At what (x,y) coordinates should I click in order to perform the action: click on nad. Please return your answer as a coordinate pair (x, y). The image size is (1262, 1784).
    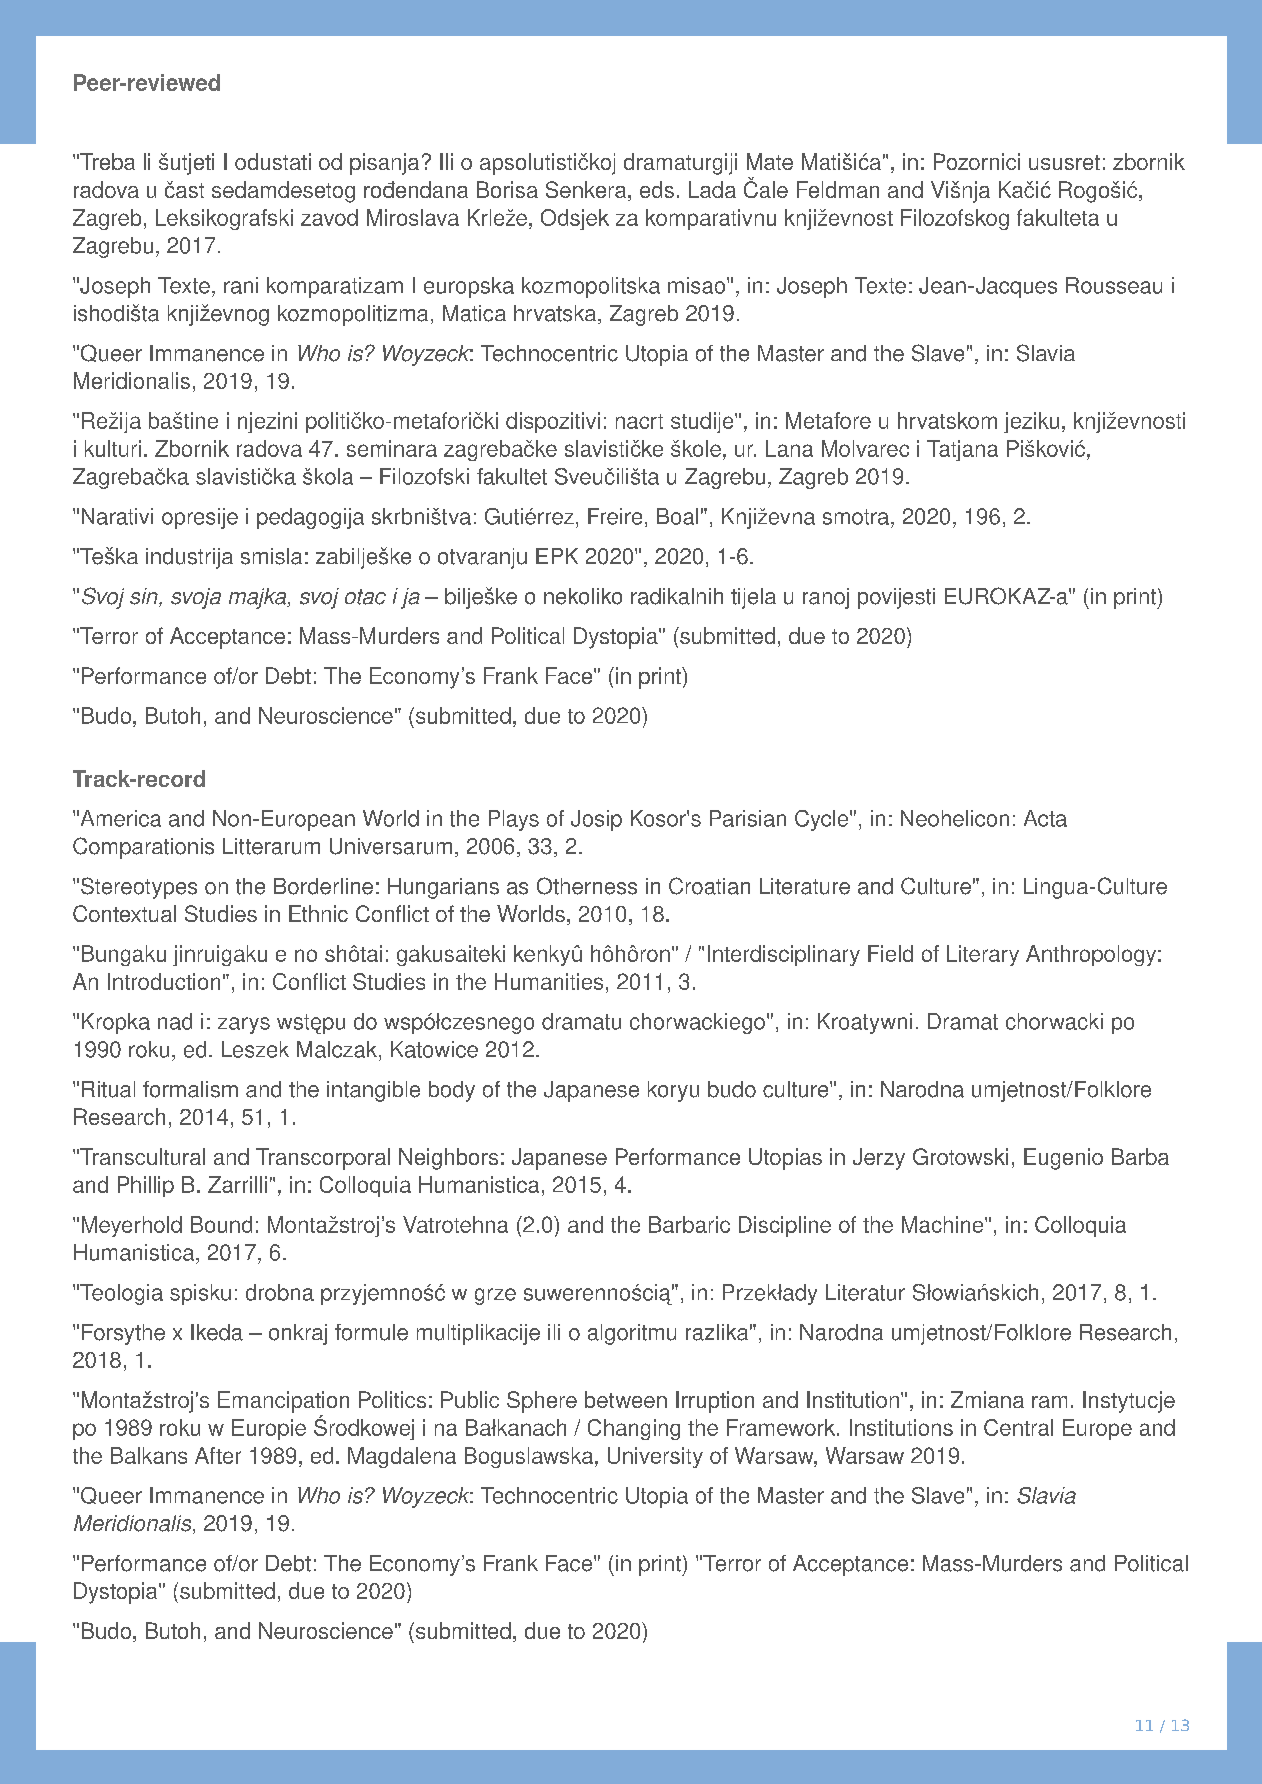
    Looking at the image, I should click on (175, 1021).
